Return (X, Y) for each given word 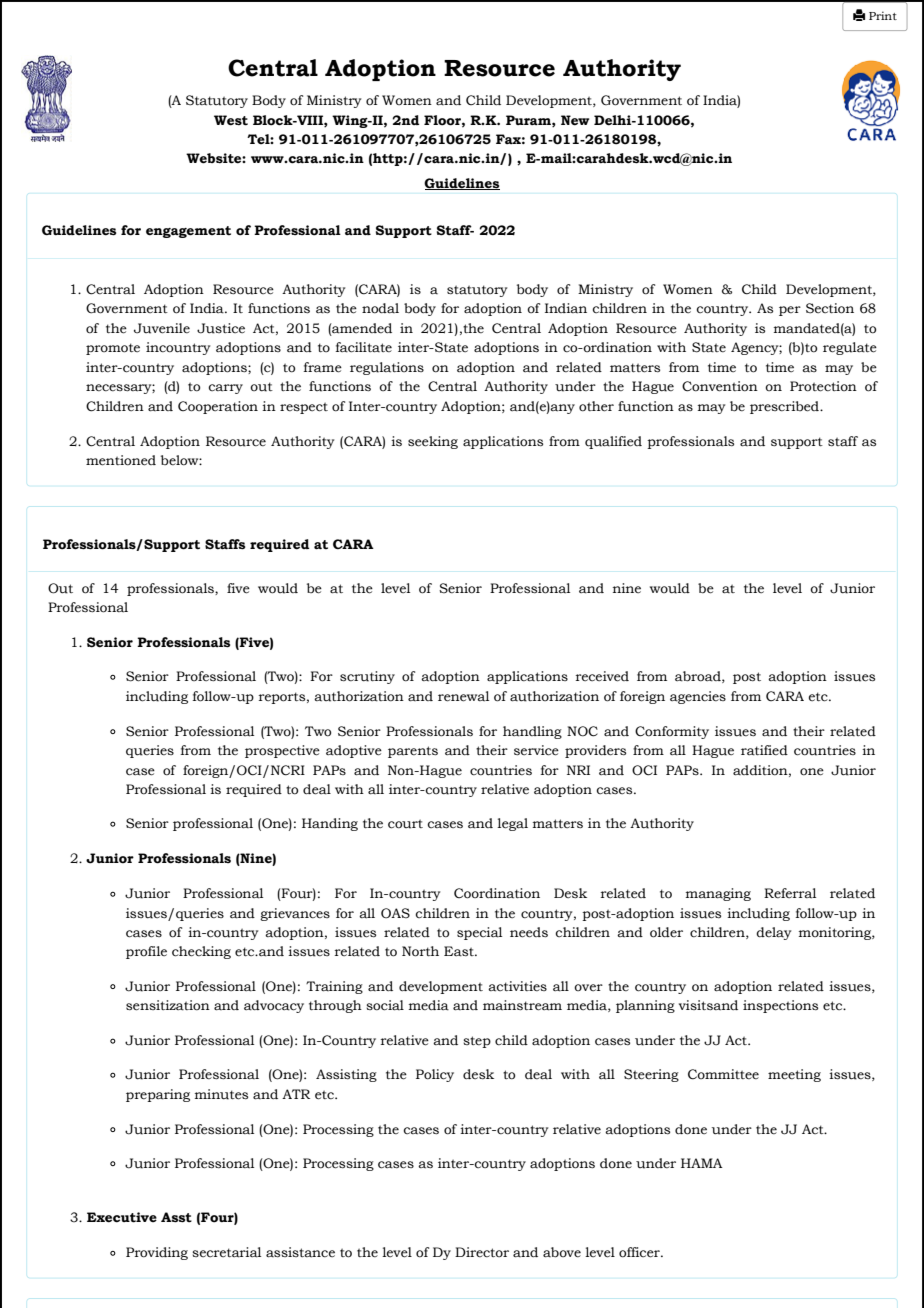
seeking (433, 442)
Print (883, 15)
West (231, 120)
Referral (790, 893)
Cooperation (218, 407)
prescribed (785, 407)
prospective (282, 751)
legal (512, 824)
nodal (380, 308)
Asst (176, 1217)
